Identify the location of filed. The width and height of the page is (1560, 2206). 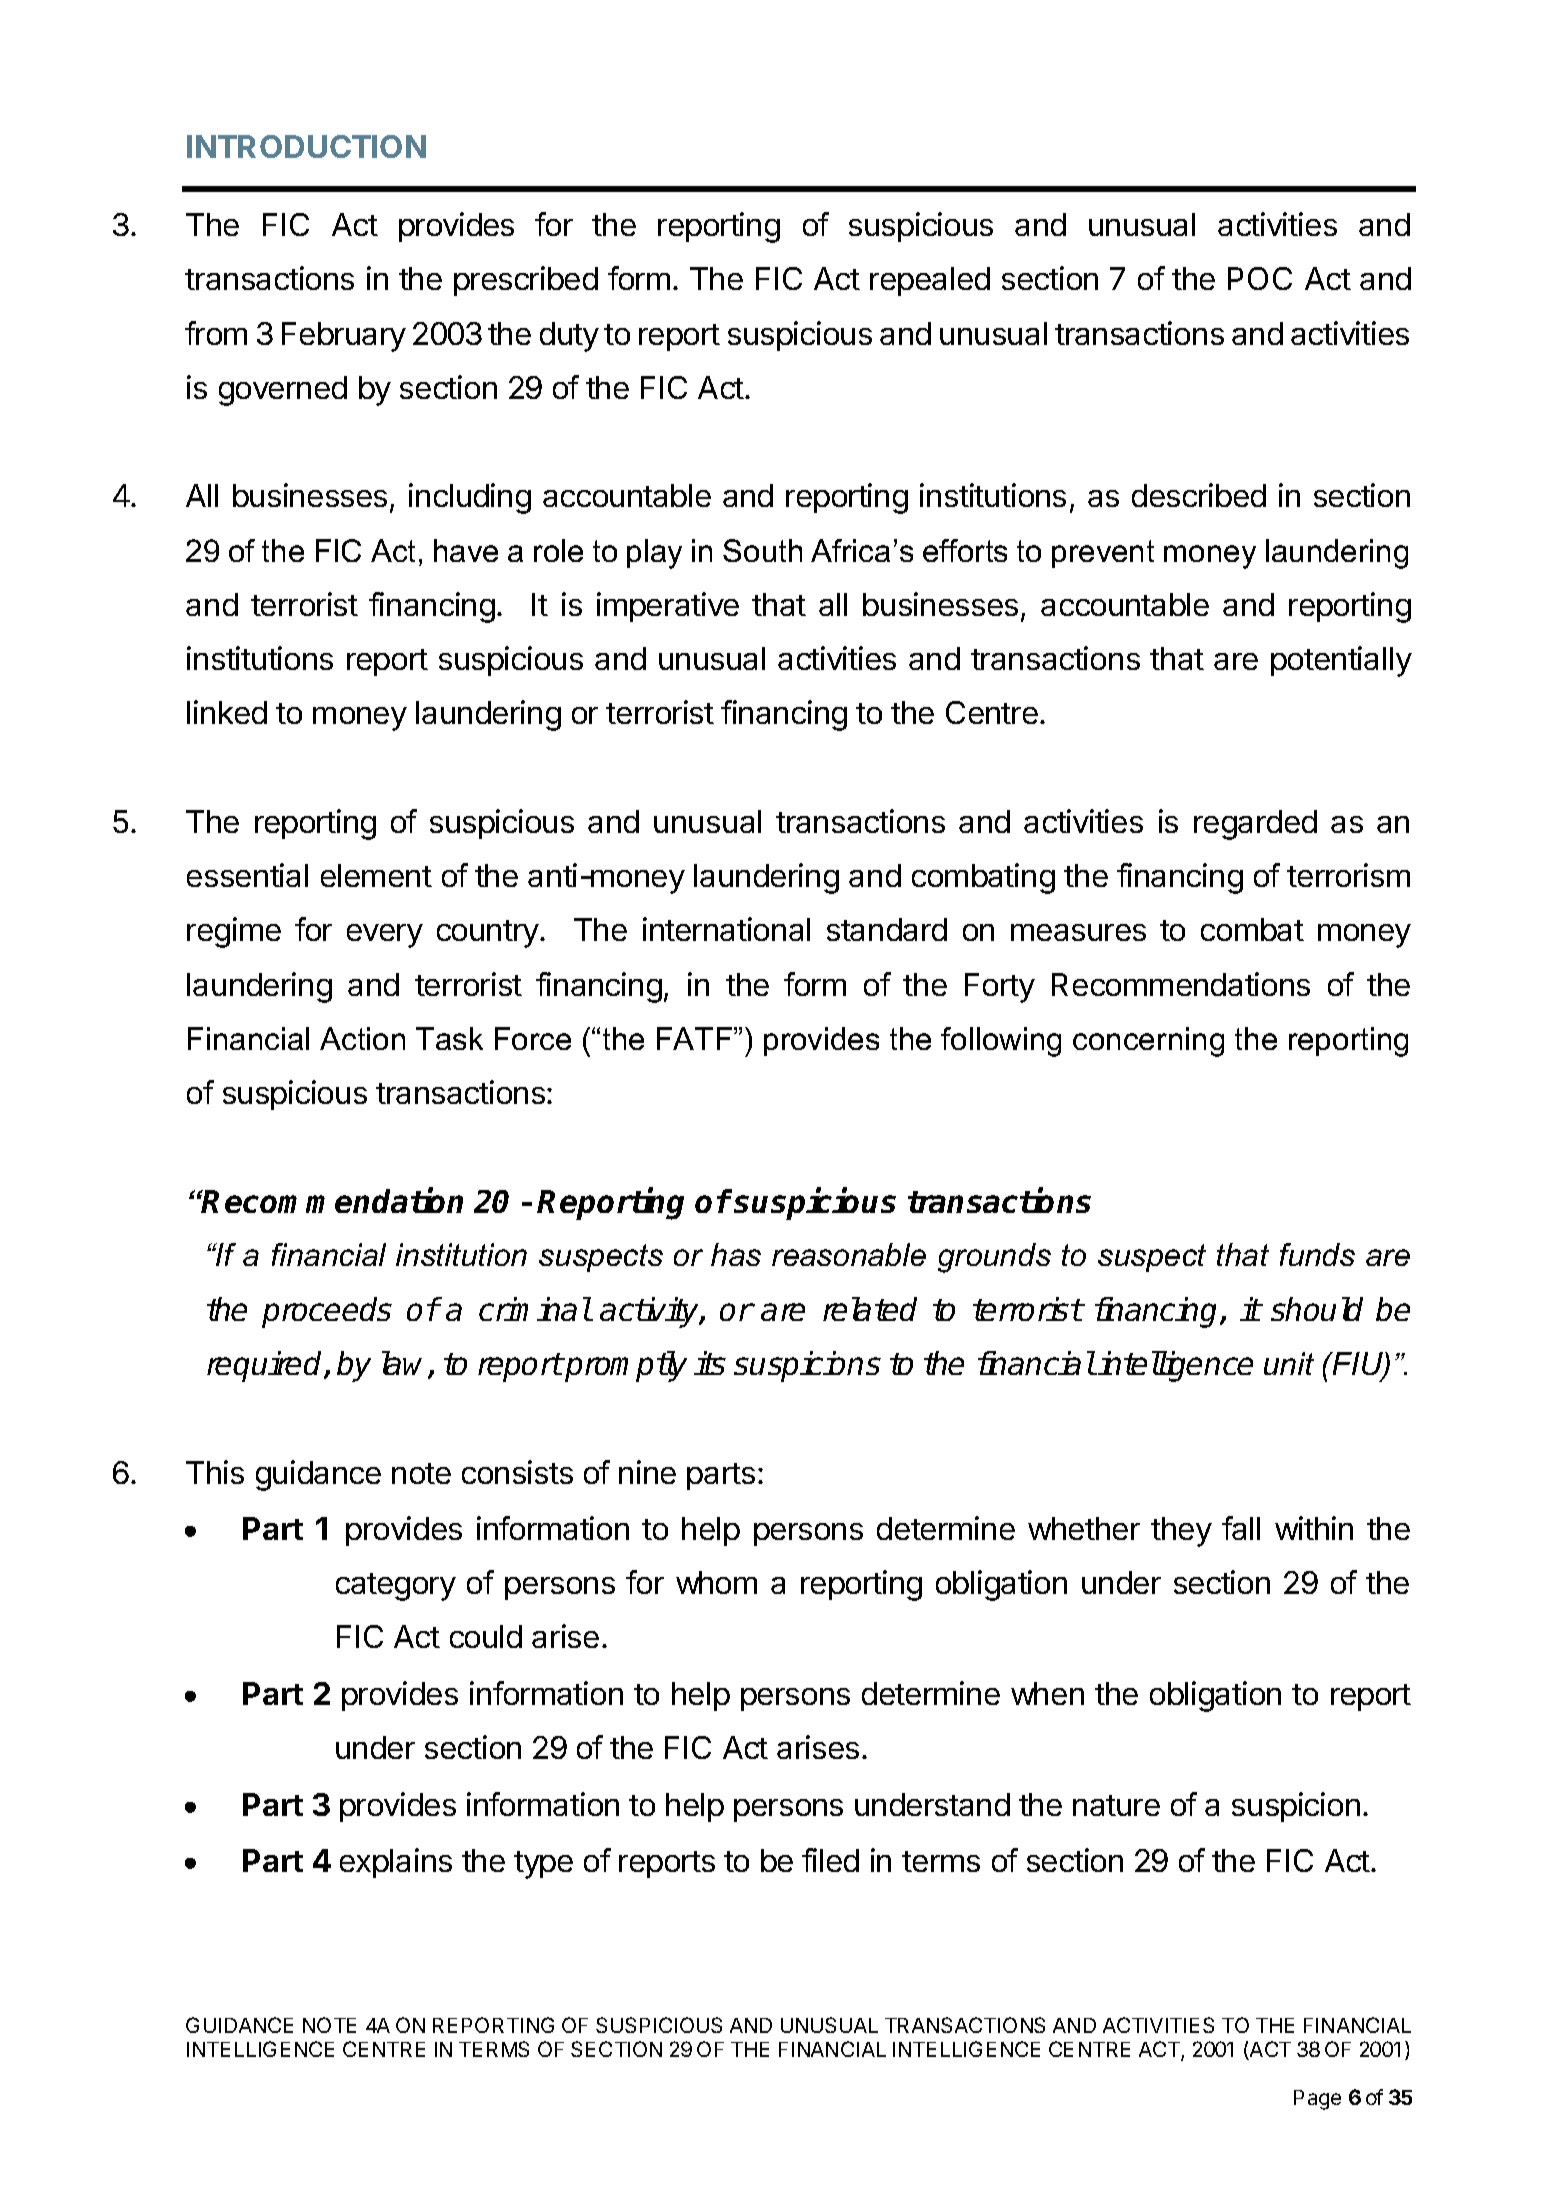
(830, 1860).
